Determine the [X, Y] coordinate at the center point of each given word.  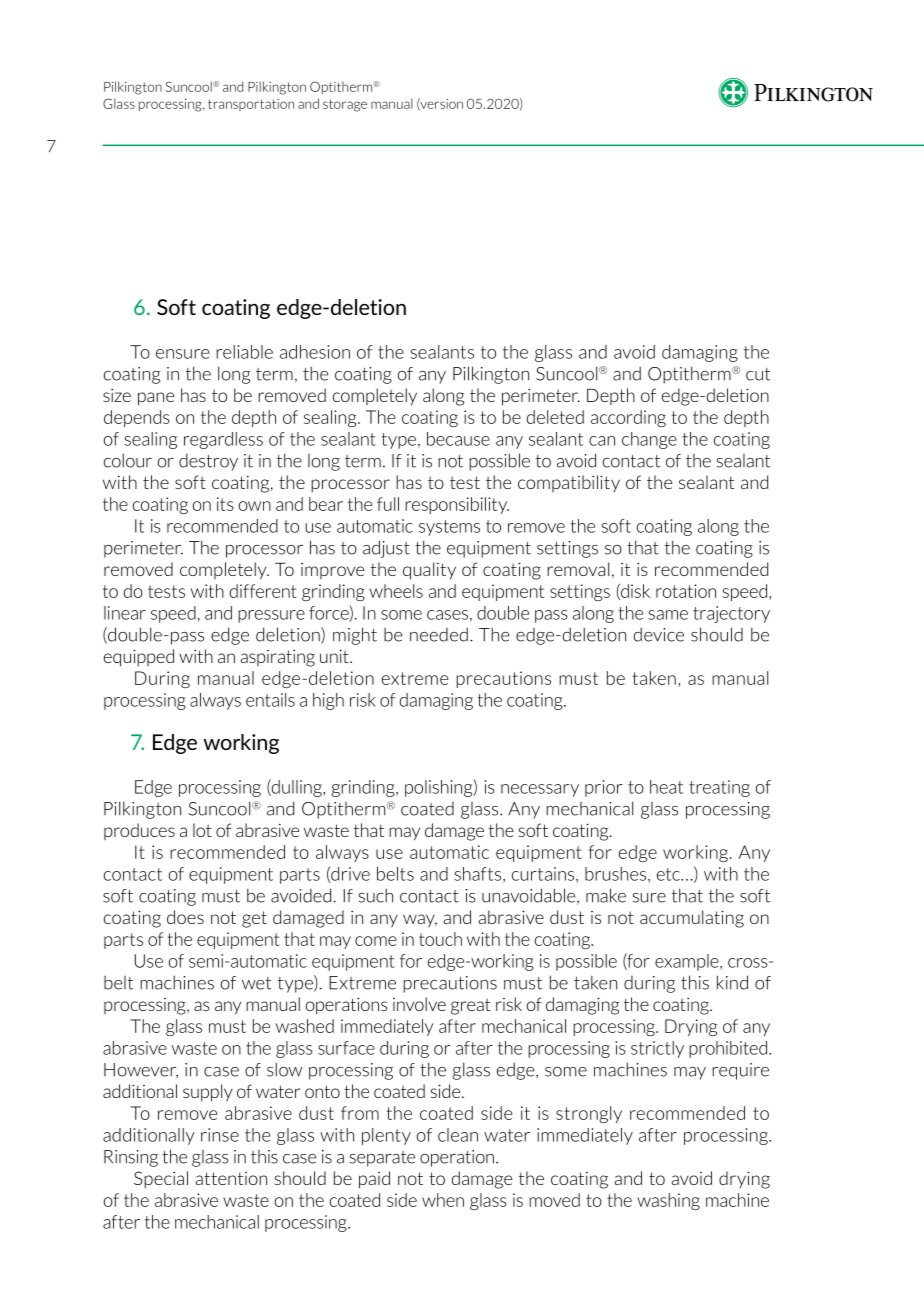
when [443, 1200]
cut [758, 374]
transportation [251, 105]
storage [345, 105]
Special [161, 1179]
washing [668, 1201]
